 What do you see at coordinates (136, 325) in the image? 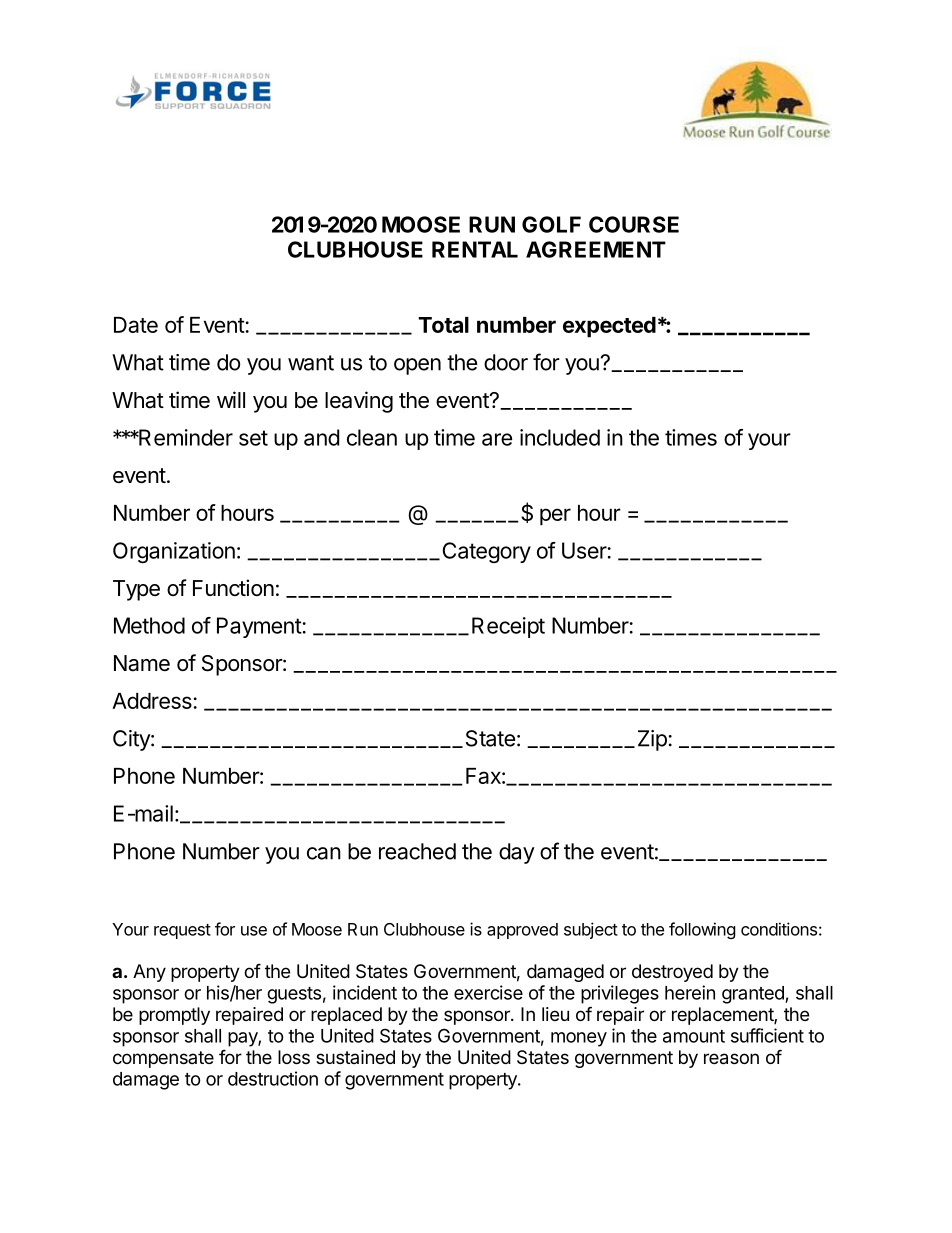
I see `Date` at bounding box center [136, 325].
